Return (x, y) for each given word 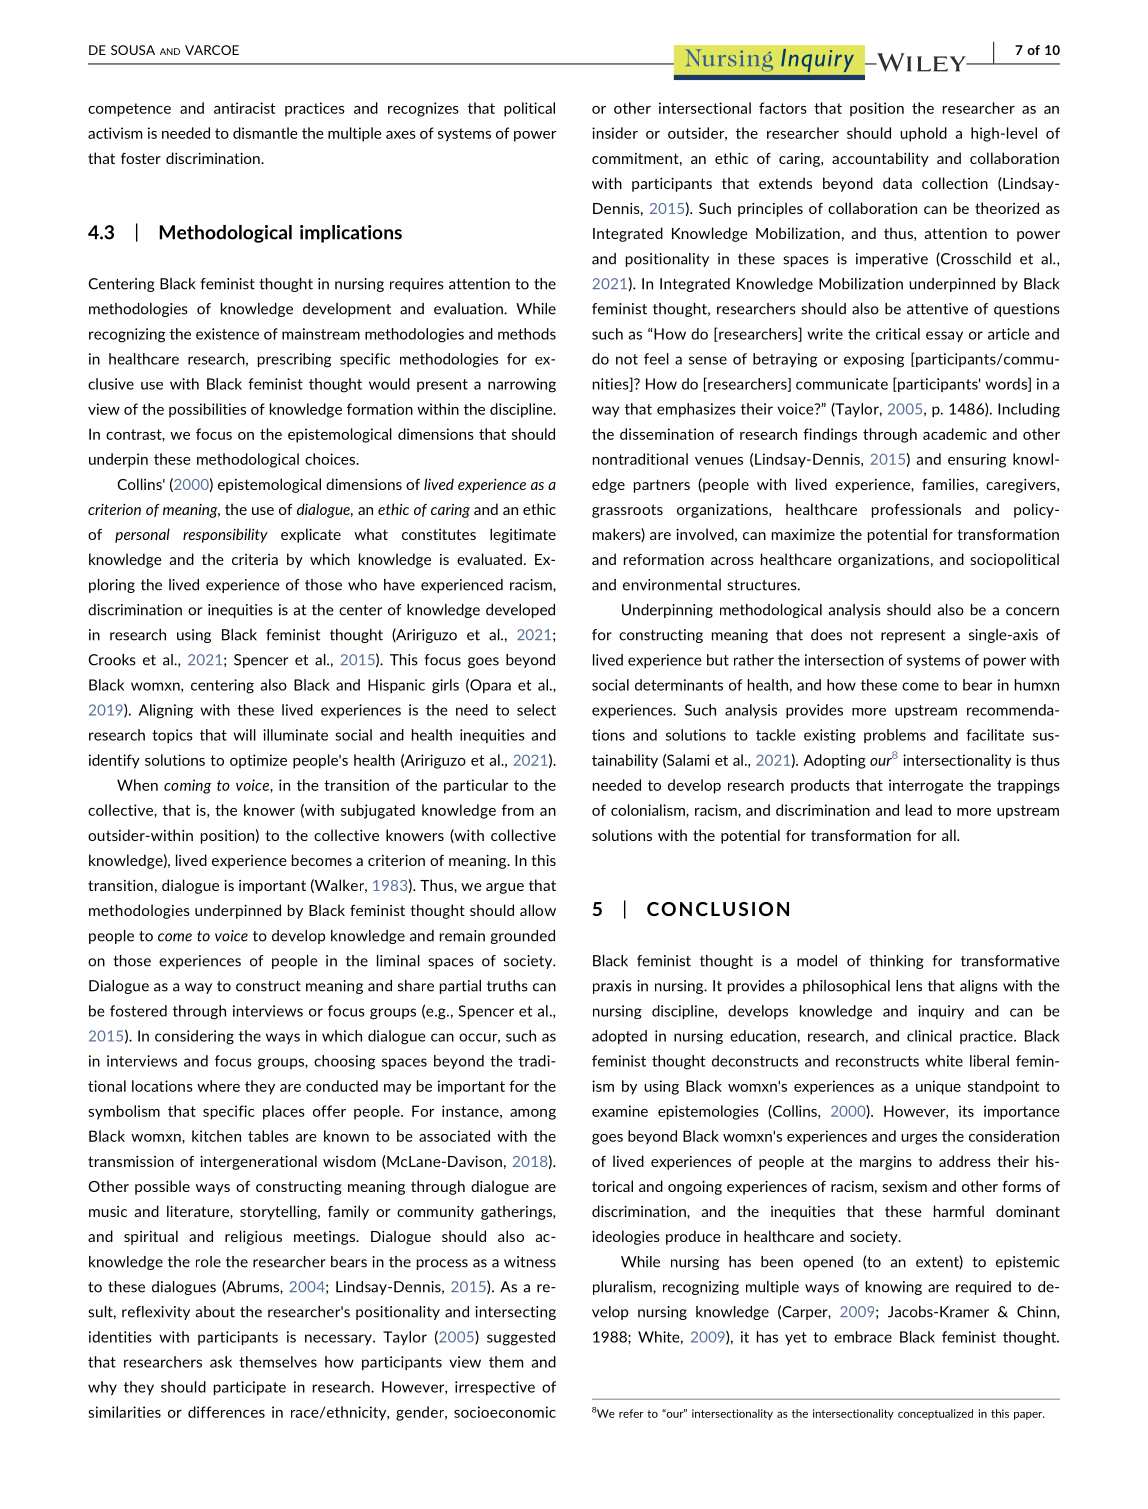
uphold (923, 134)
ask (221, 1362)
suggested (521, 1338)
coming (187, 786)
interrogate (926, 786)
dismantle (265, 133)
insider (615, 133)
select (536, 710)
